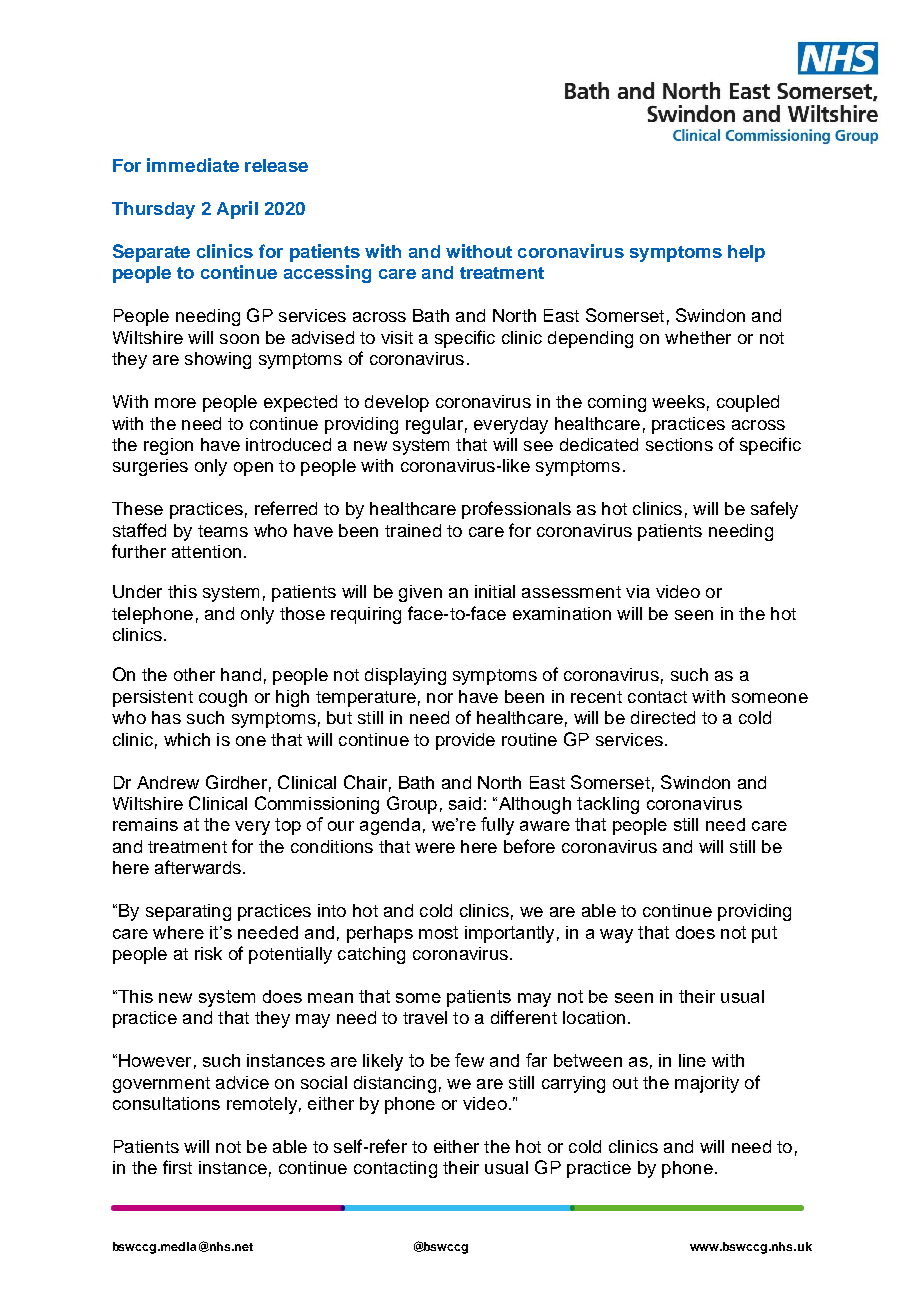  What do you see at coordinates (663, 717) in the screenshot?
I see `directed` at bounding box center [663, 717].
